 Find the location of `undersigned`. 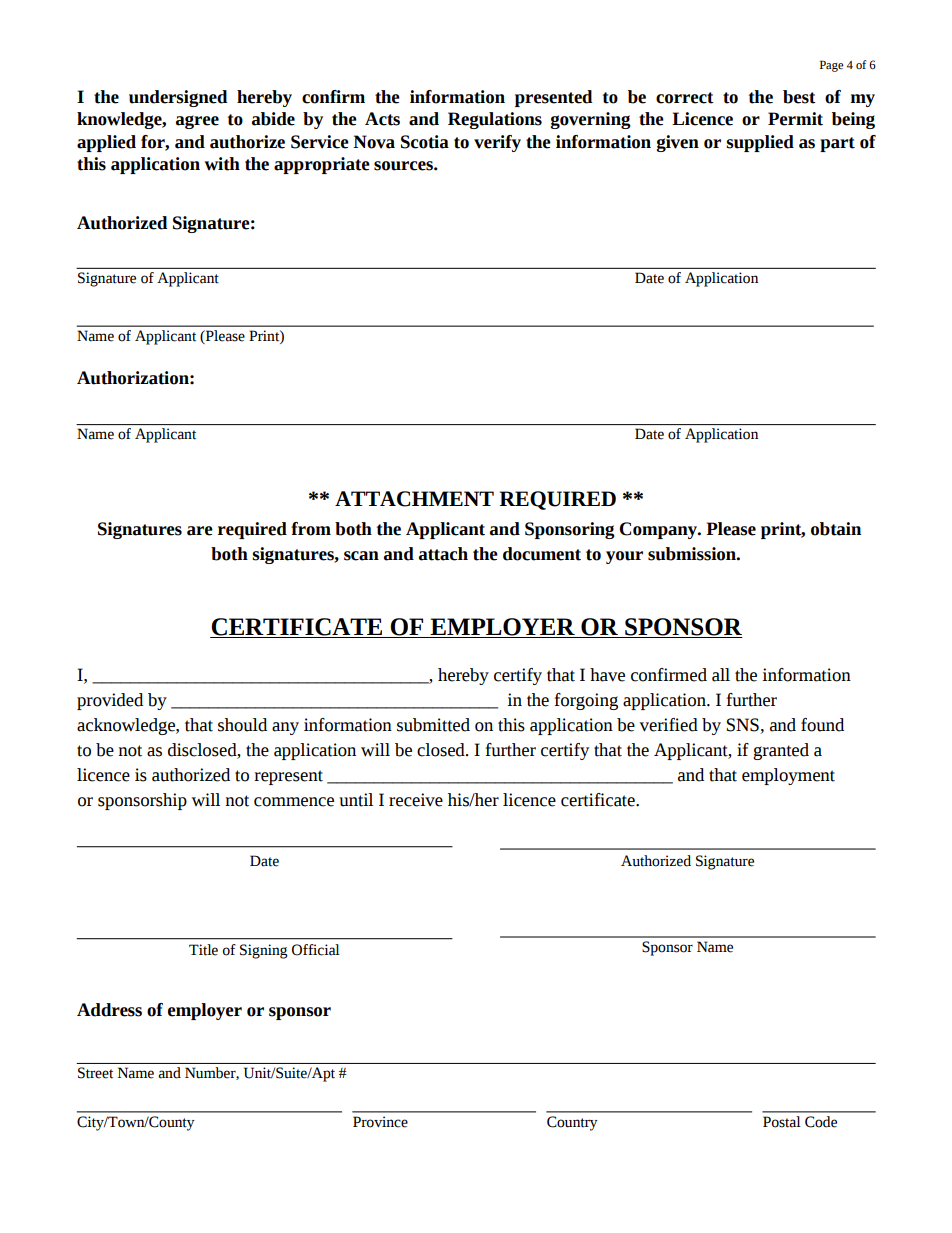

undersigned is located at coordinates (178, 98).
